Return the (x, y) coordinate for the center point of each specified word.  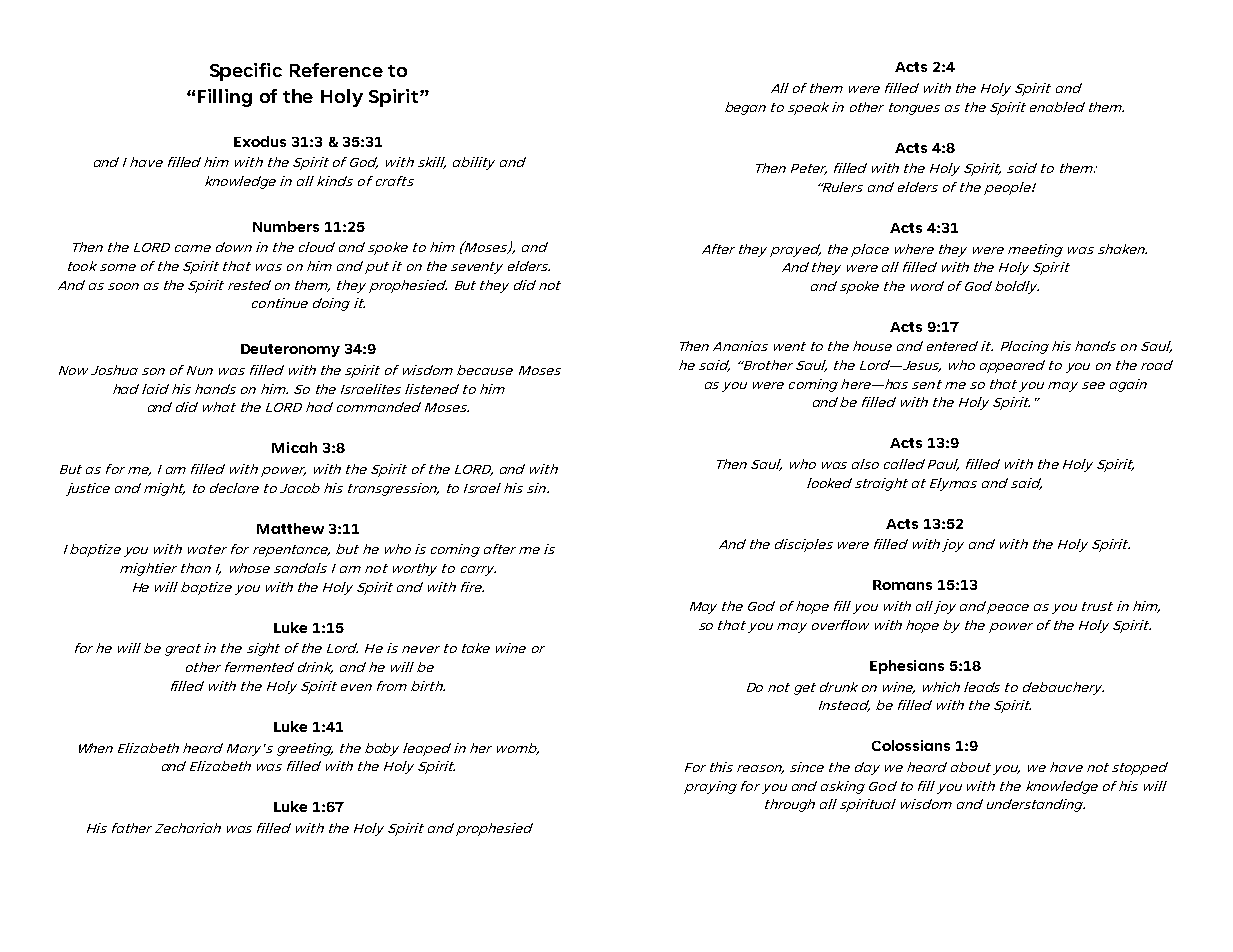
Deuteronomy (290, 350)
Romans (902, 585)
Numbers (286, 226)
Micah (294, 447)
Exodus (260, 141)
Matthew (290, 528)
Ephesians (907, 667)
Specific (246, 72)
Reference (336, 70)
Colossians (911, 745)
